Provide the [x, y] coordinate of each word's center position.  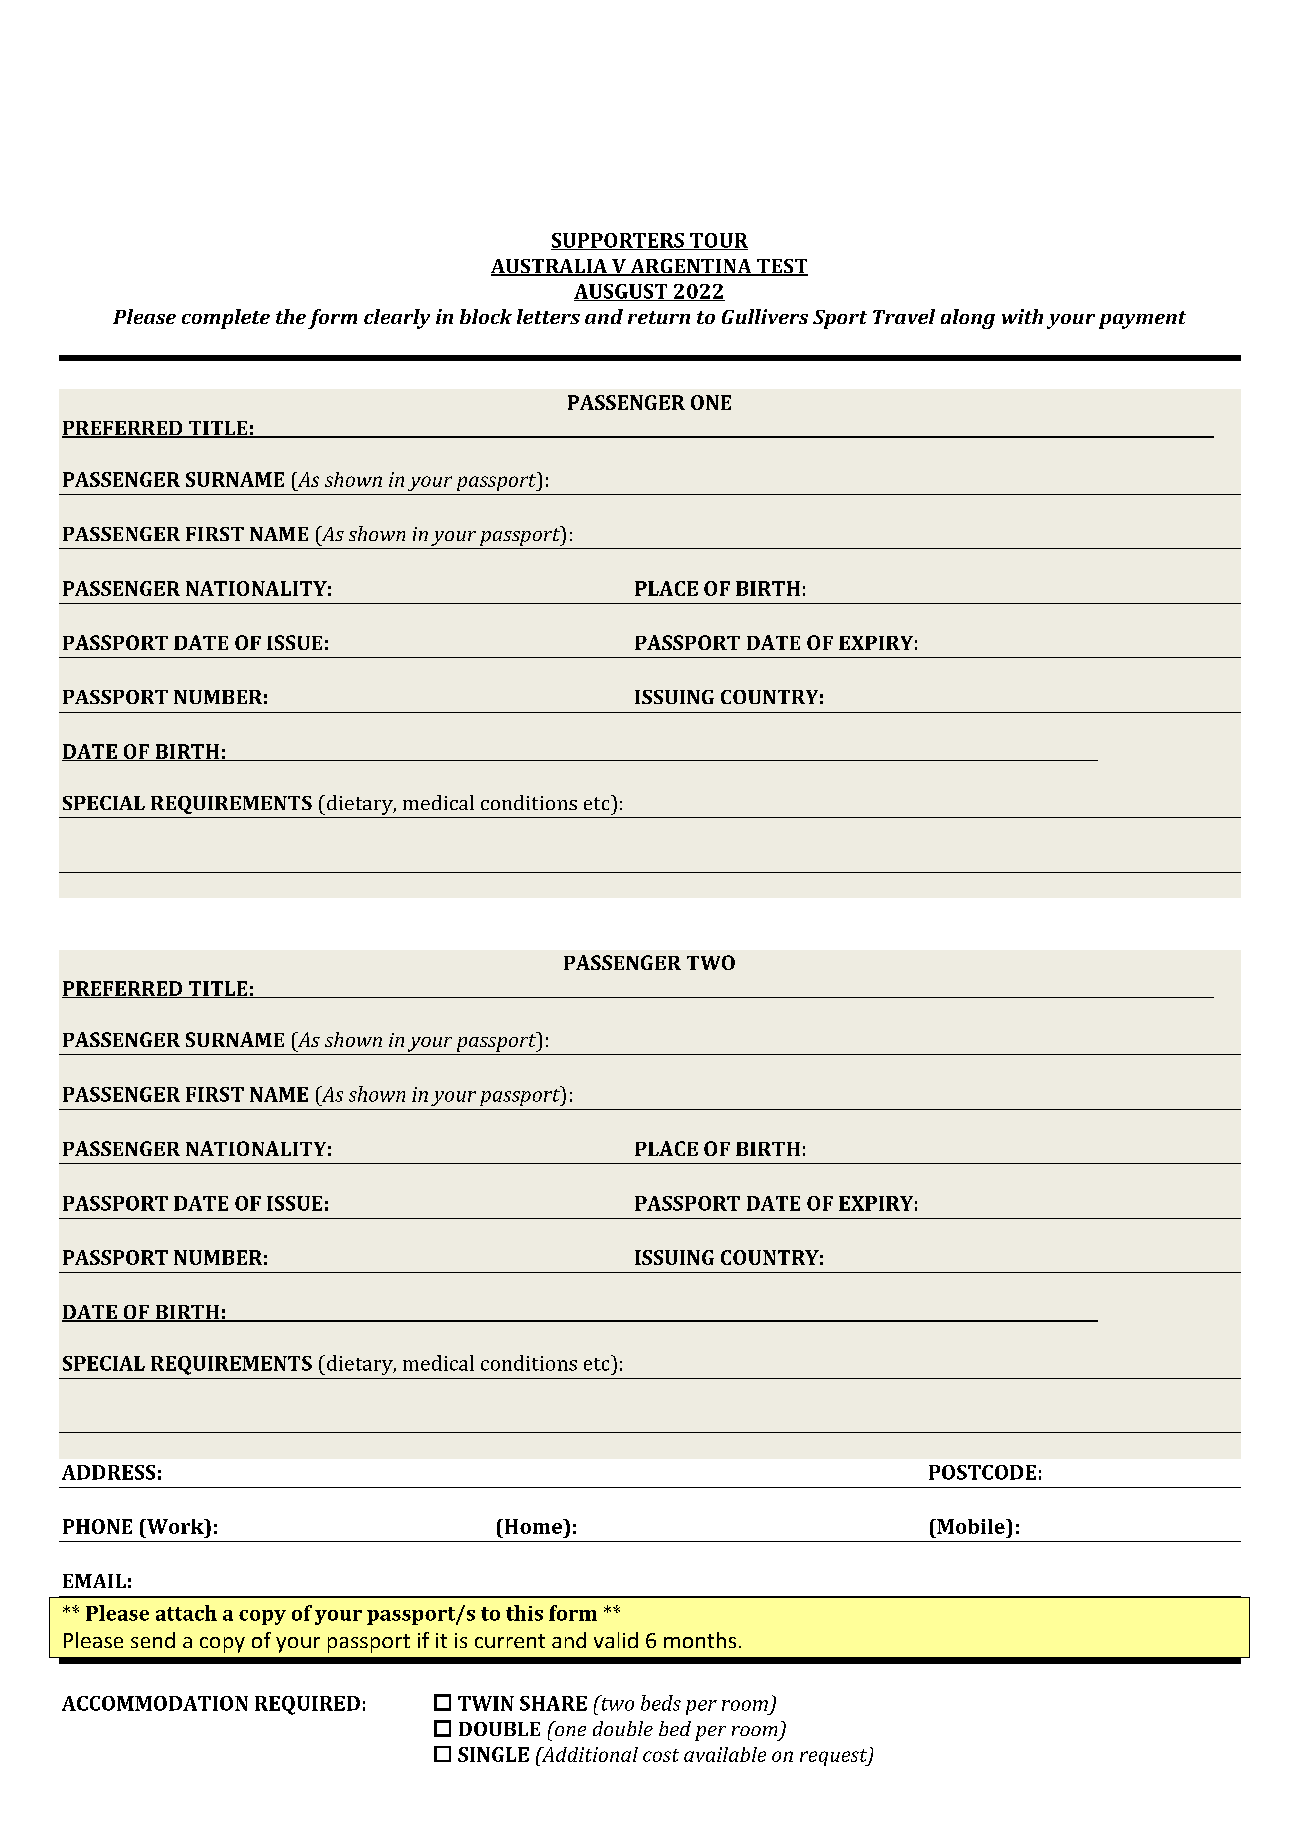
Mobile [971, 1526]
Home [533, 1526]
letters [548, 316]
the [291, 316]
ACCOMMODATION [155, 1703]
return [659, 317]
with [1022, 316]
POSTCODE [982, 1472]
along [968, 319]
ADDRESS [108, 1472]
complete [226, 319]
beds [661, 1703]
